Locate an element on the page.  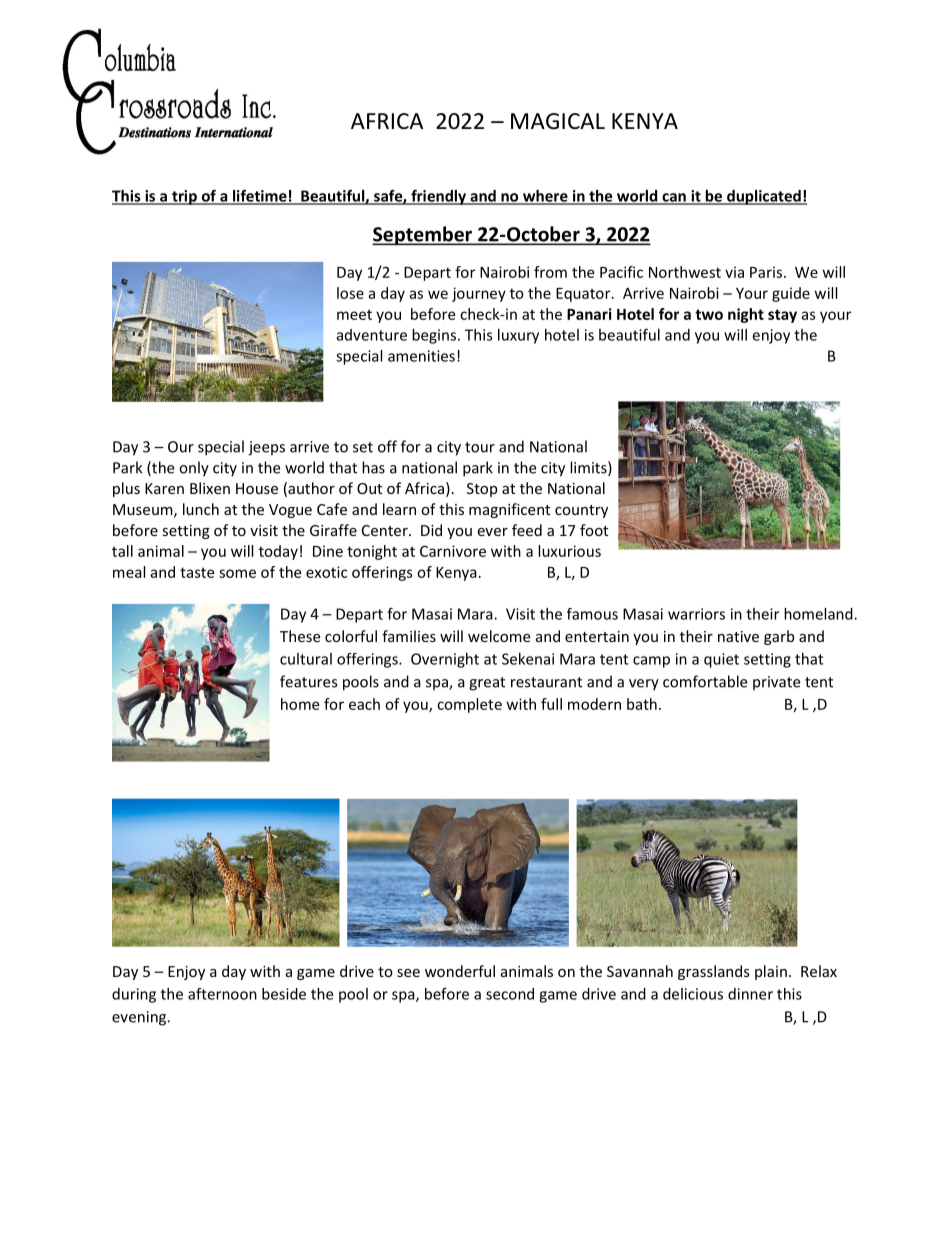
taste is located at coordinates (197, 572).
